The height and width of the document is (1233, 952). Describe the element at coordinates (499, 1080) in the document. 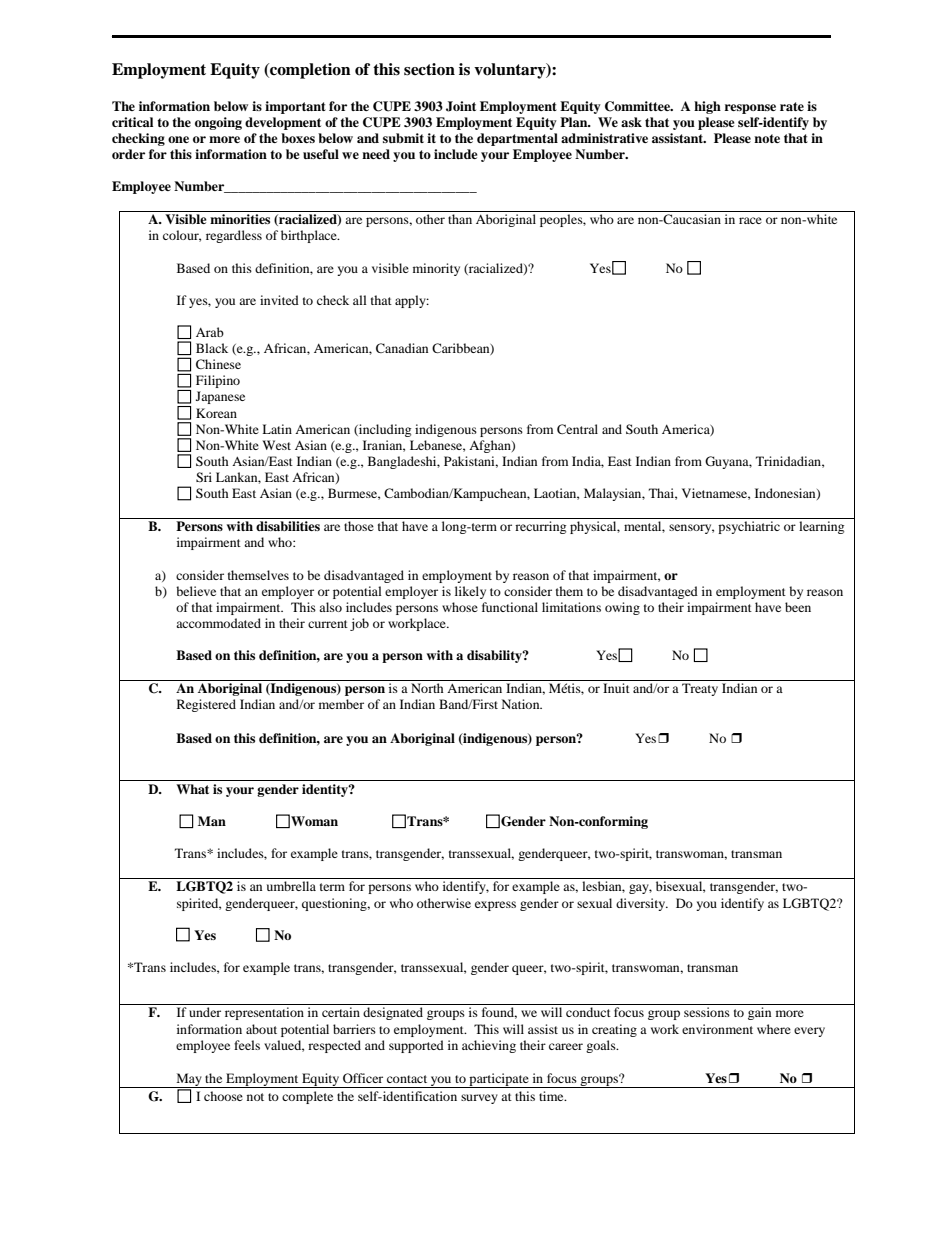

I see `participate` at that location.
